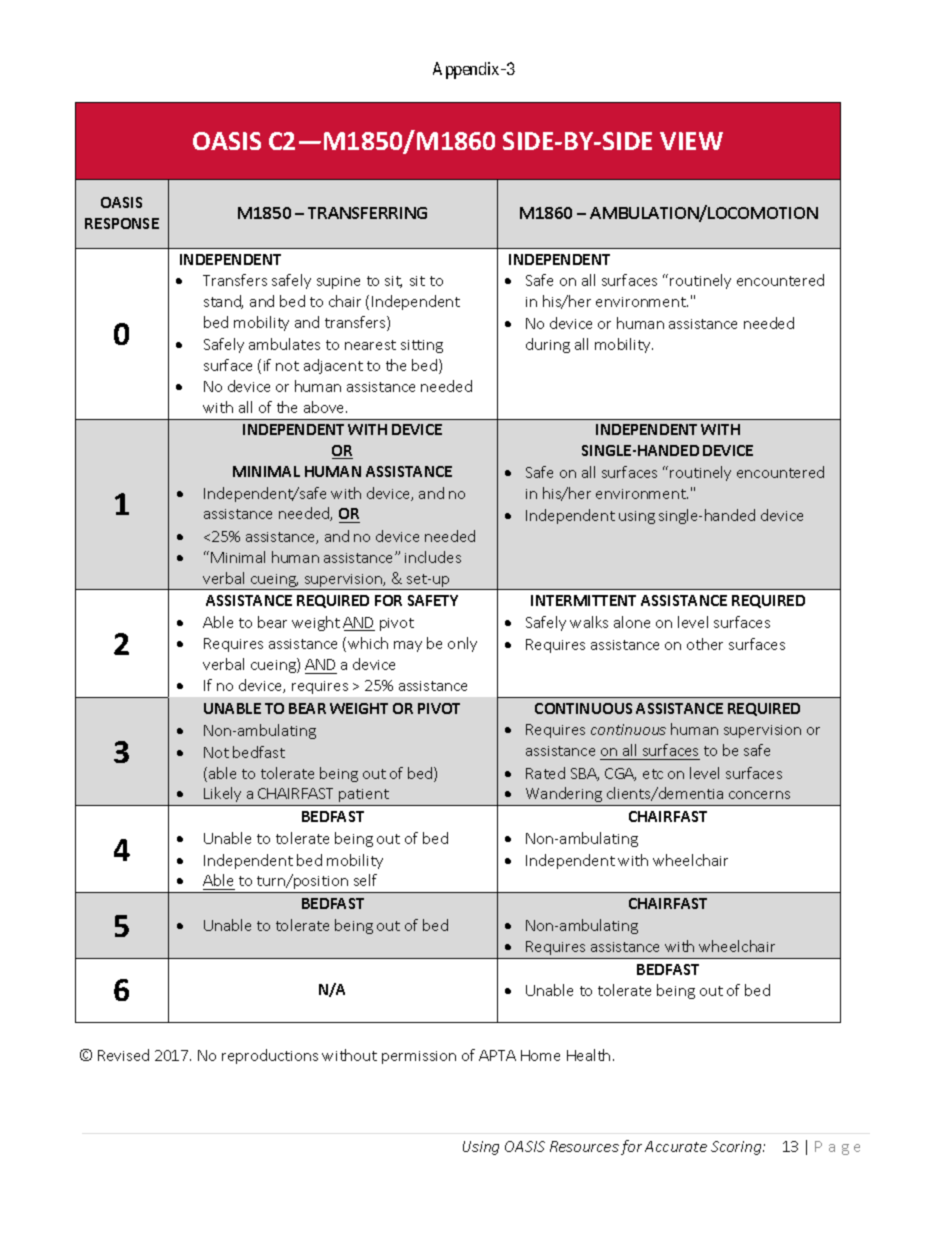  Describe the element at coordinates (365, 880) in the screenshot. I see `self` at that location.
